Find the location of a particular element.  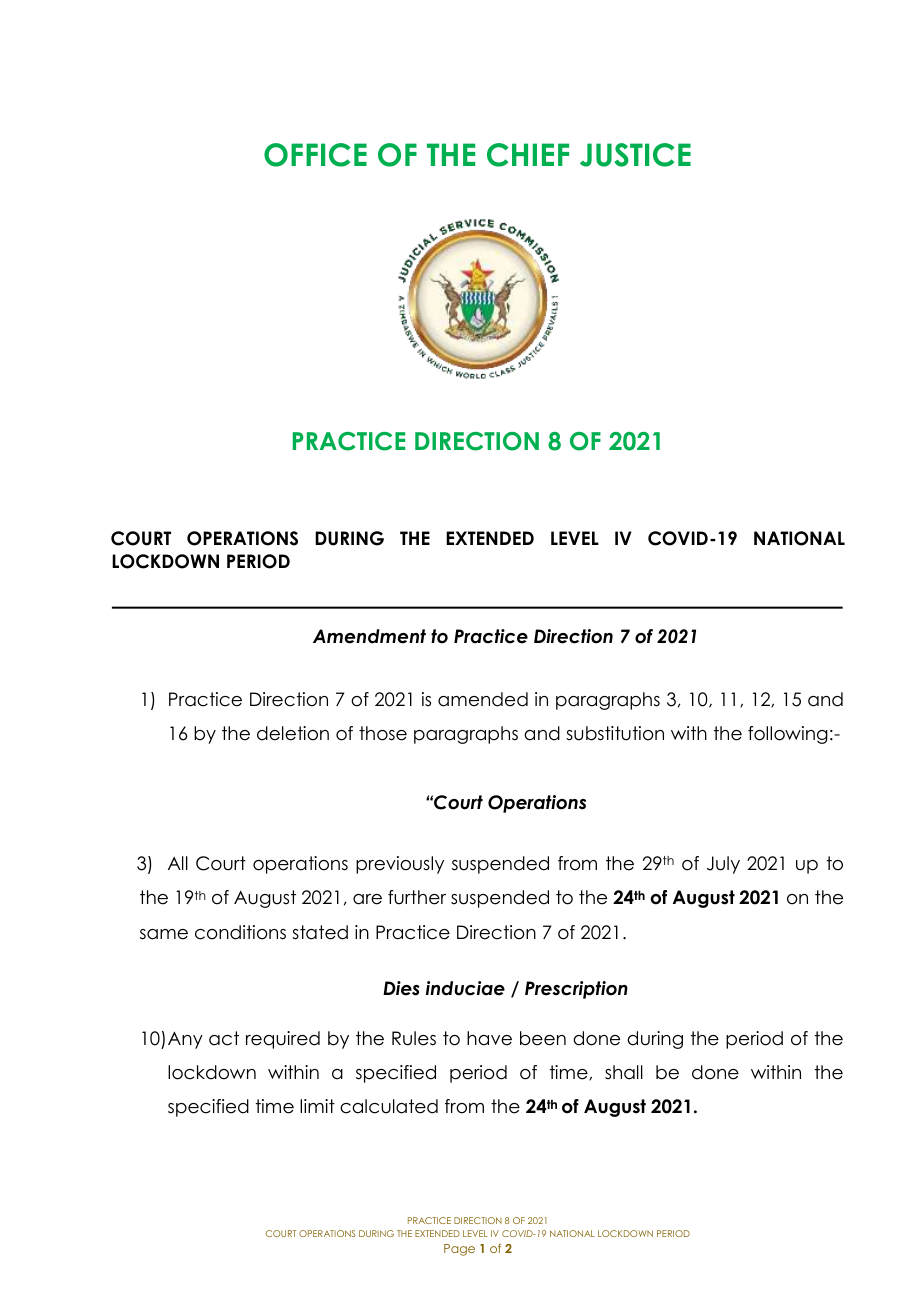

previously is located at coordinates (400, 865).
